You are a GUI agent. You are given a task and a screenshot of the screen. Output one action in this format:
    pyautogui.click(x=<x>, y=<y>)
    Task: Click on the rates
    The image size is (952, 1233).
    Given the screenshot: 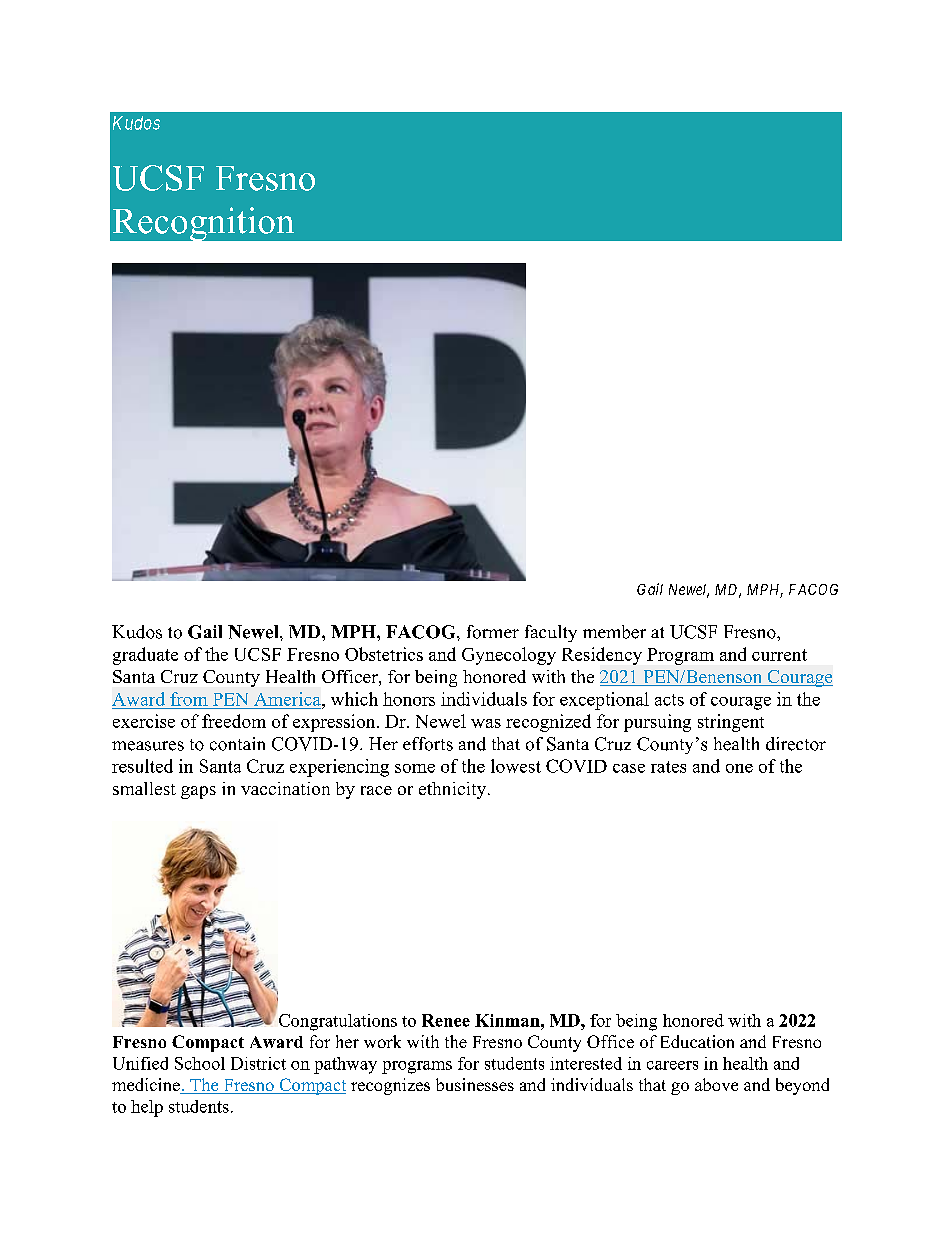 What is the action you would take?
    pyautogui.click(x=668, y=767)
